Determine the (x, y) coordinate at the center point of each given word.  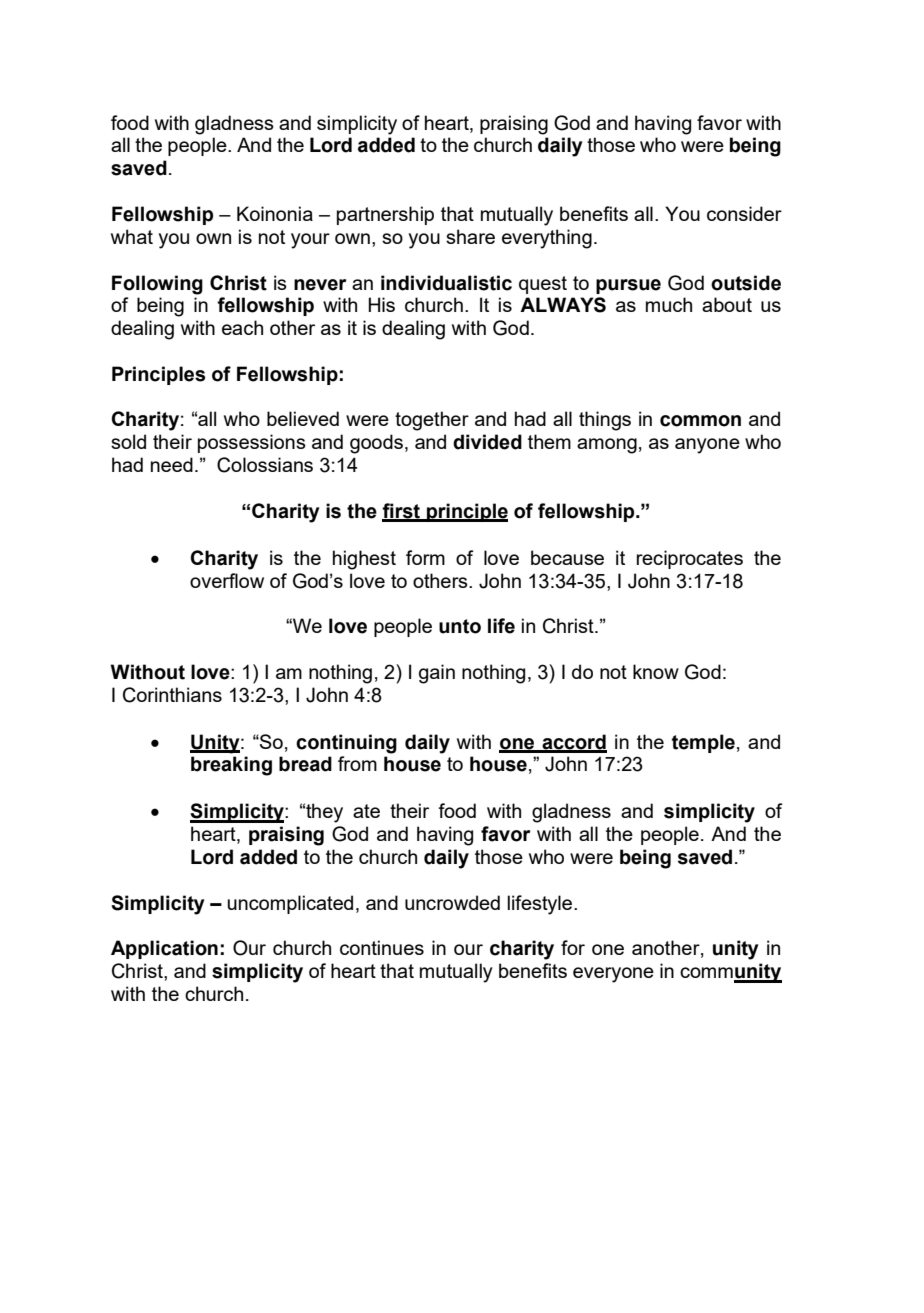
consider (744, 213)
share (470, 236)
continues (382, 947)
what (132, 236)
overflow (227, 580)
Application (164, 949)
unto (460, 626)
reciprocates (690, 559)
